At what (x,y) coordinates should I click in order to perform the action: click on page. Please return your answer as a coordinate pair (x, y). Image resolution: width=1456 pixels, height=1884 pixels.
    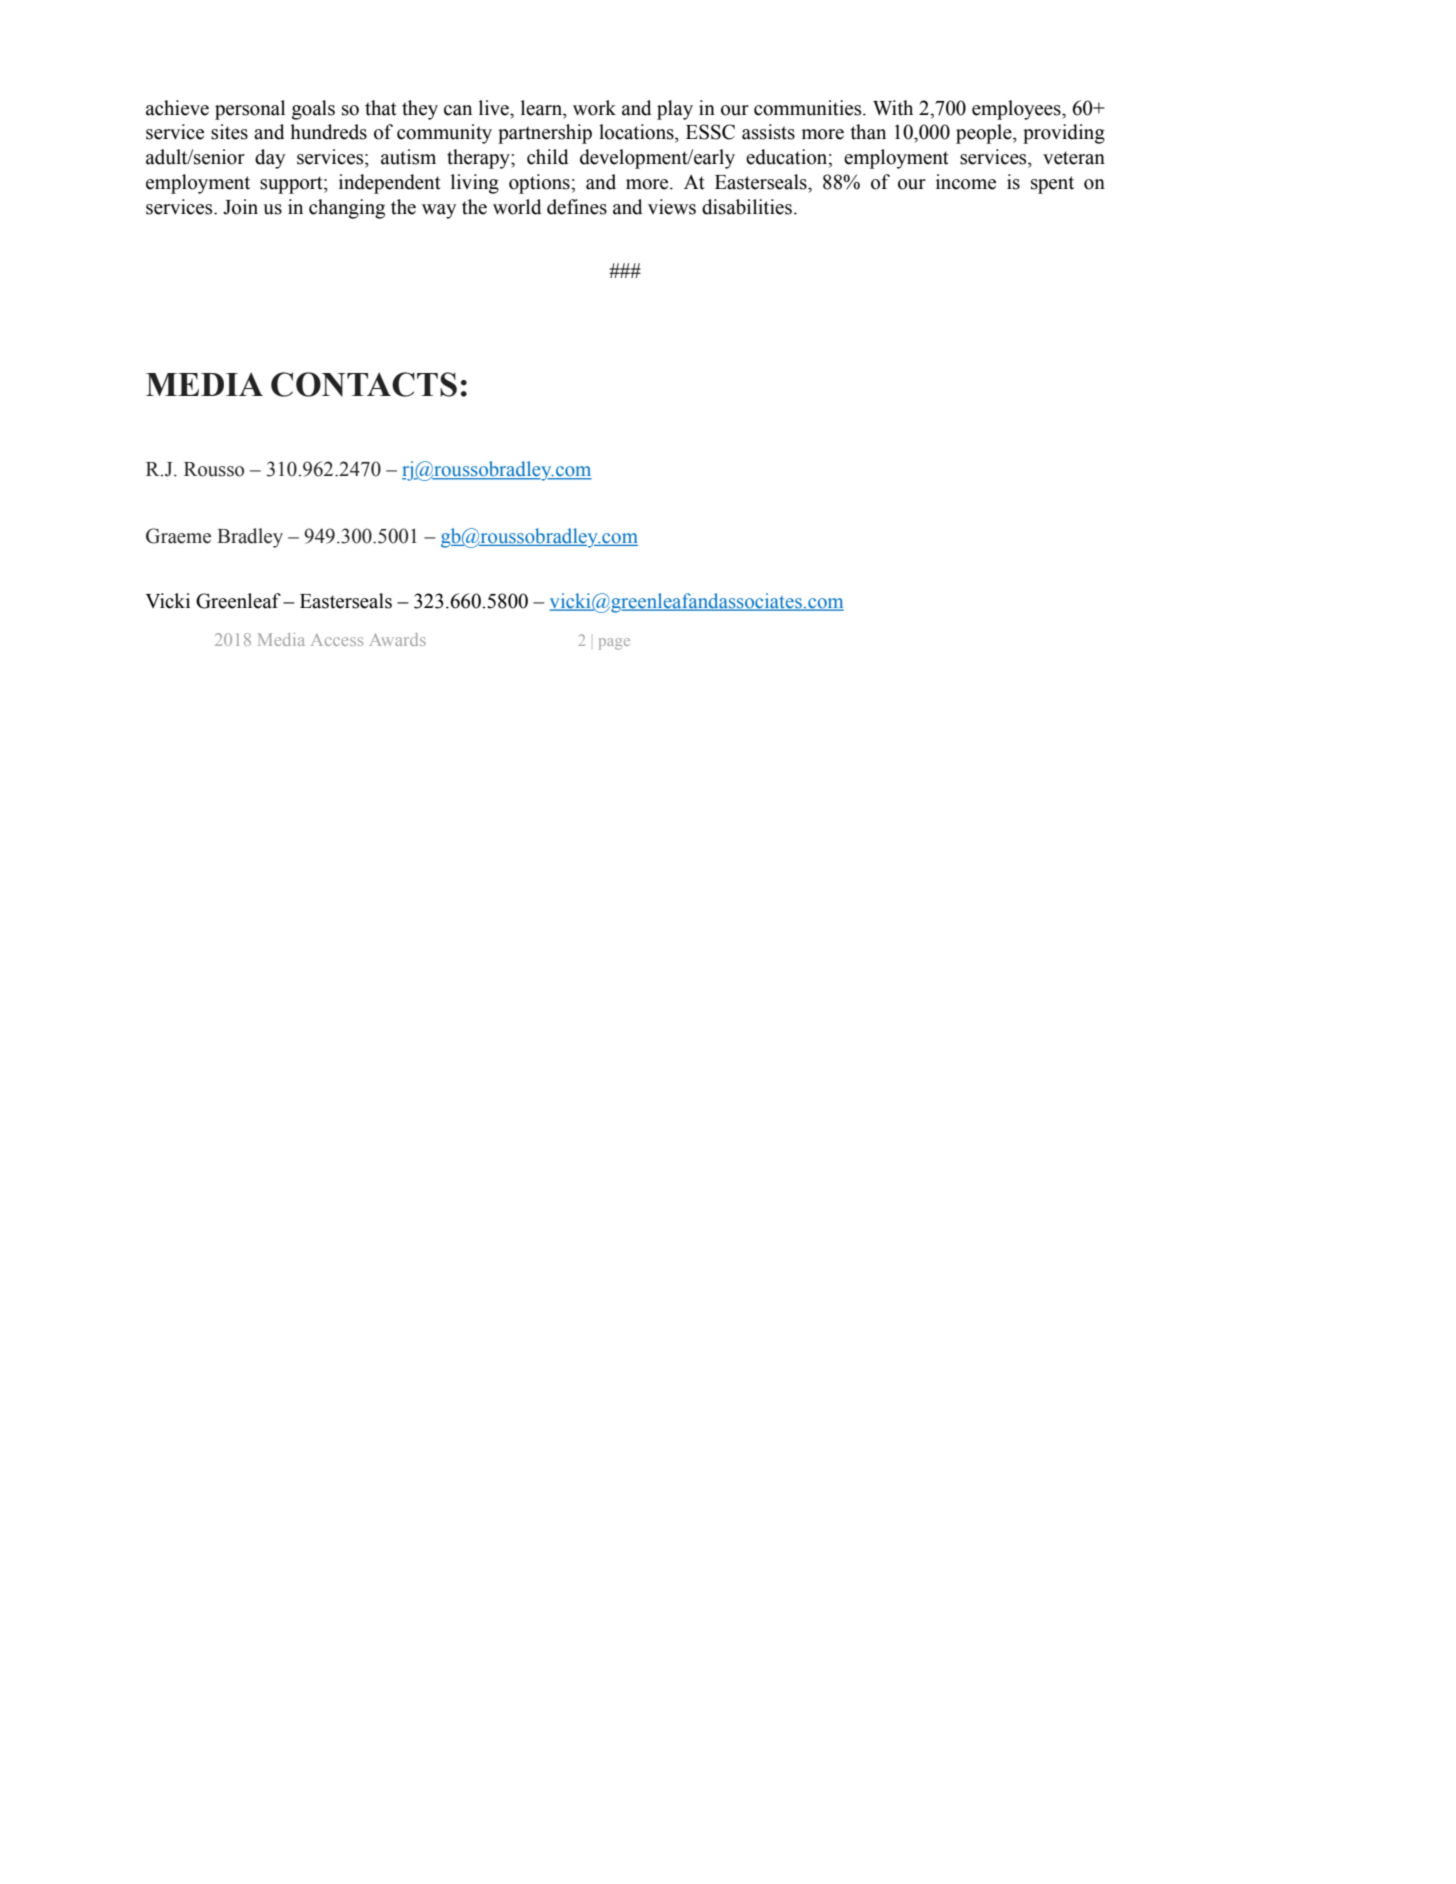
    Looking at the image, I should click on (614, 644).
